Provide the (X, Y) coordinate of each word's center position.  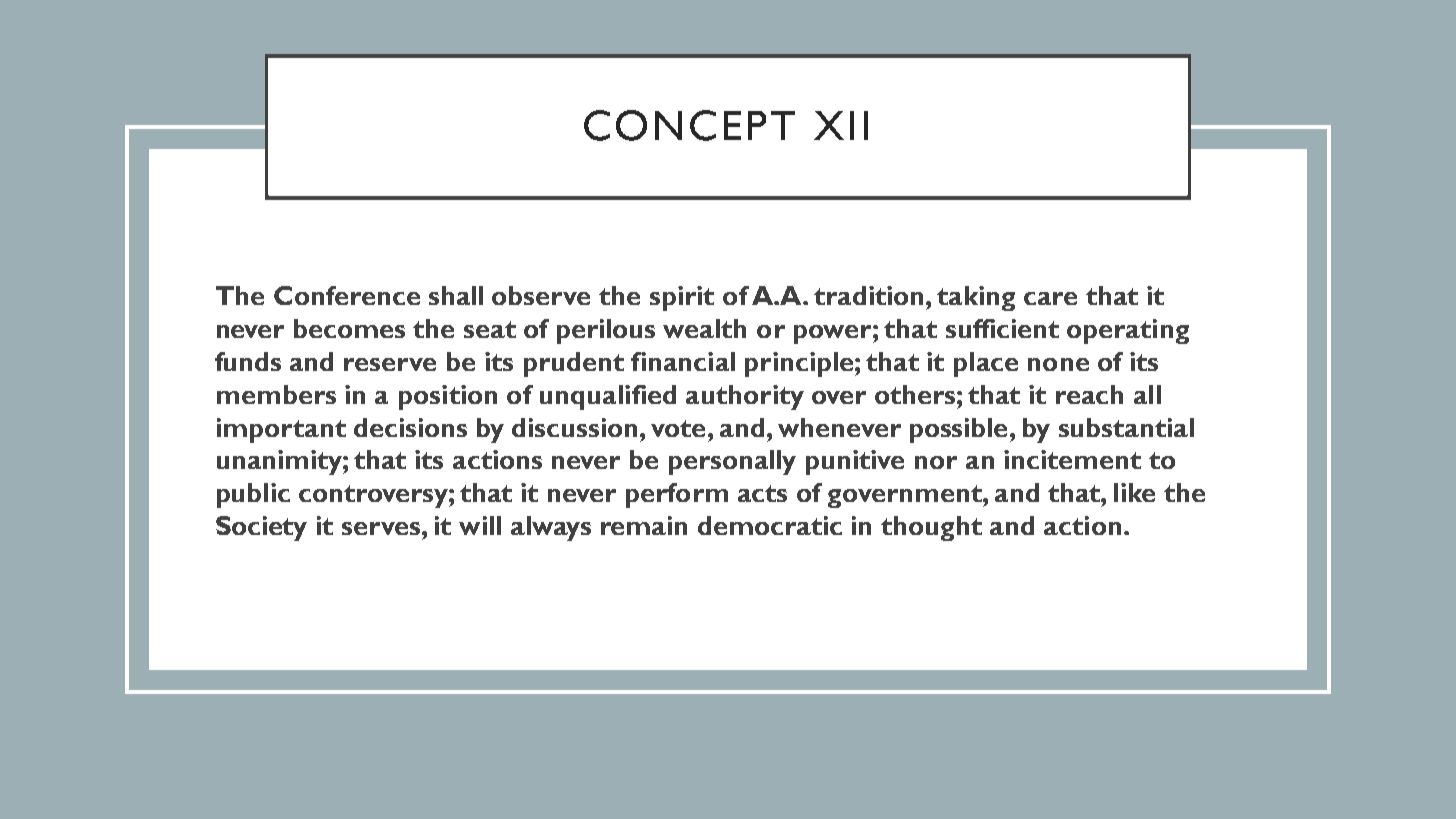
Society (261, 528)
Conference (347, 295)
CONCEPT (689, 125)
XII (841, 125)
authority (745, 397)
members (276, 394)
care (1050, 298)
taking (976, 298)
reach (1089, 394)
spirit (682, 298)
